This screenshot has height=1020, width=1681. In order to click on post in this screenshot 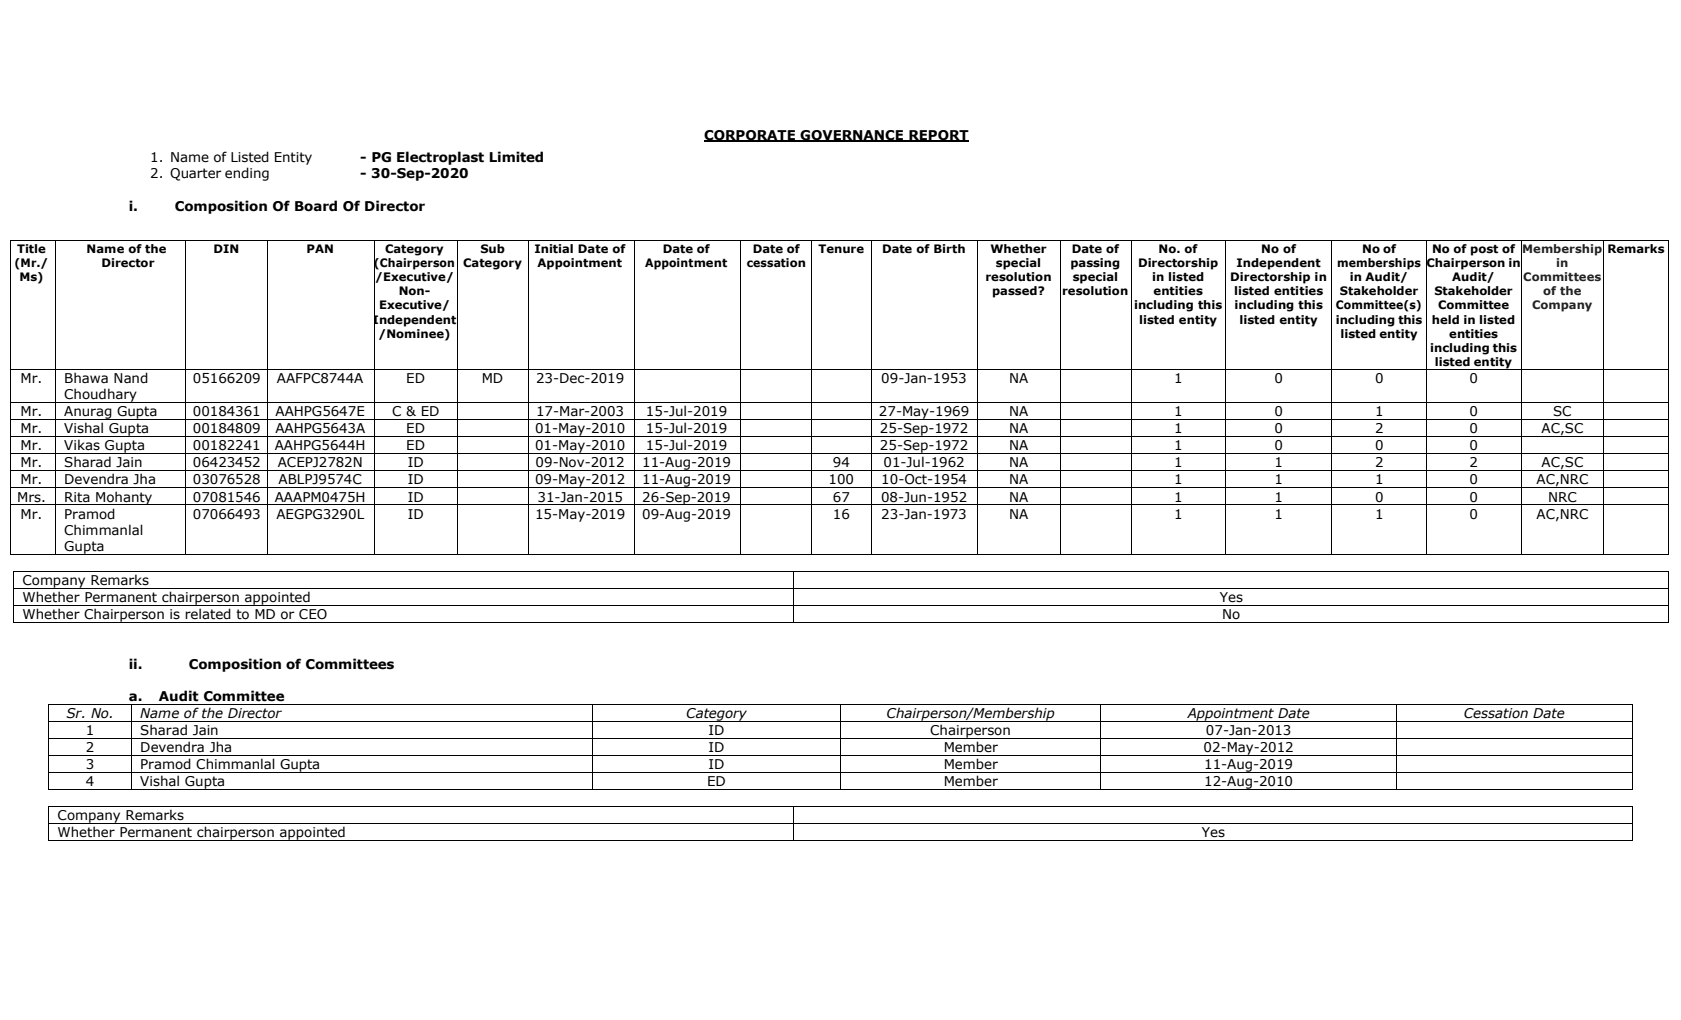, I will do `click(1484, 250)`.
